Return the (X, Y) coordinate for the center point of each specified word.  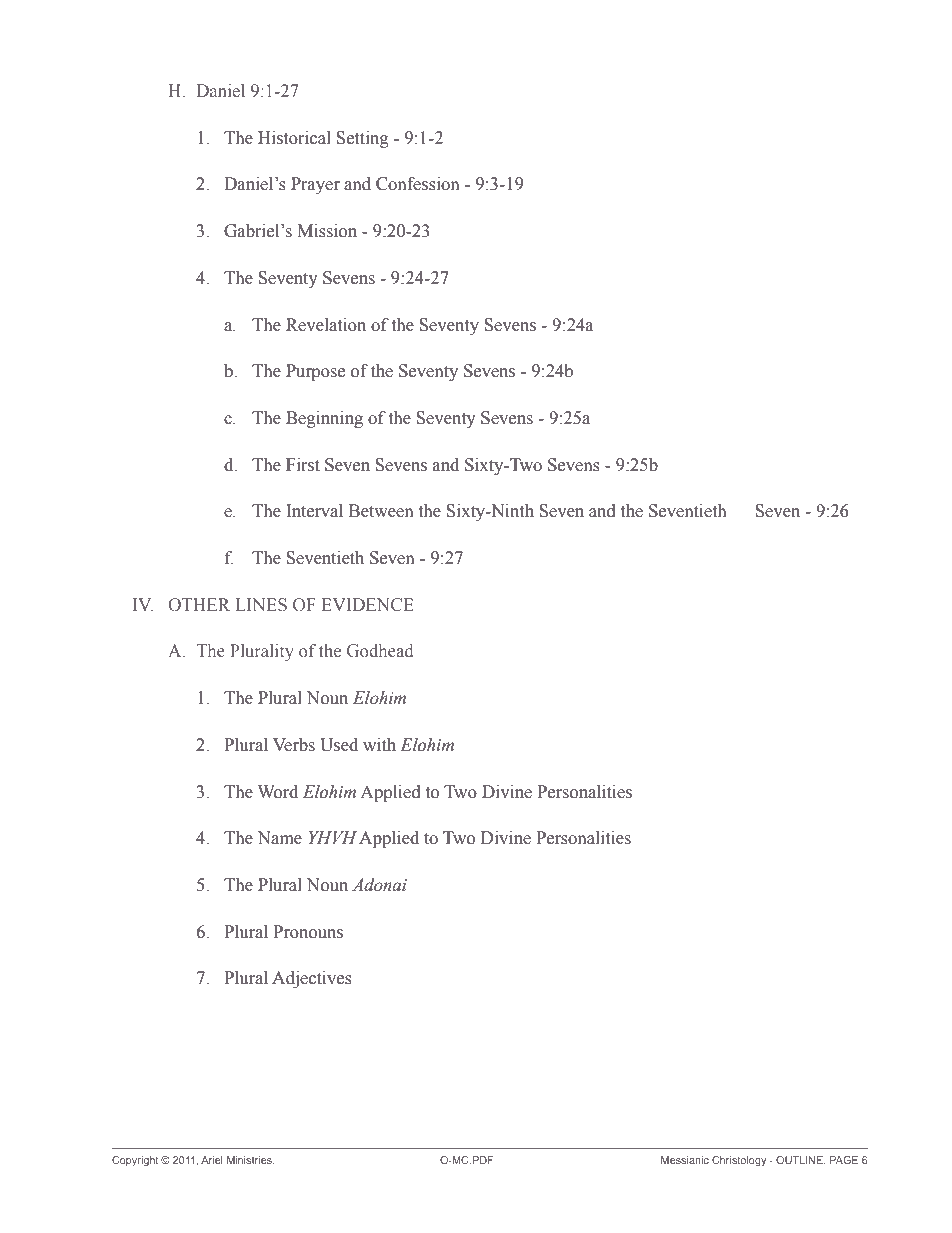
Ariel (212, 1160)
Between (381, 511)
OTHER (199, 605)
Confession (418, 184)
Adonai (379, 885)
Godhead (380, 651)
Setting (362, 139)
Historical (294, 138)
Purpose (315, 372)
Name (280, 838)
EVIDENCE (367, 605)
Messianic (685, 1160)
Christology (739, 1161)
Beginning (324, 419)
